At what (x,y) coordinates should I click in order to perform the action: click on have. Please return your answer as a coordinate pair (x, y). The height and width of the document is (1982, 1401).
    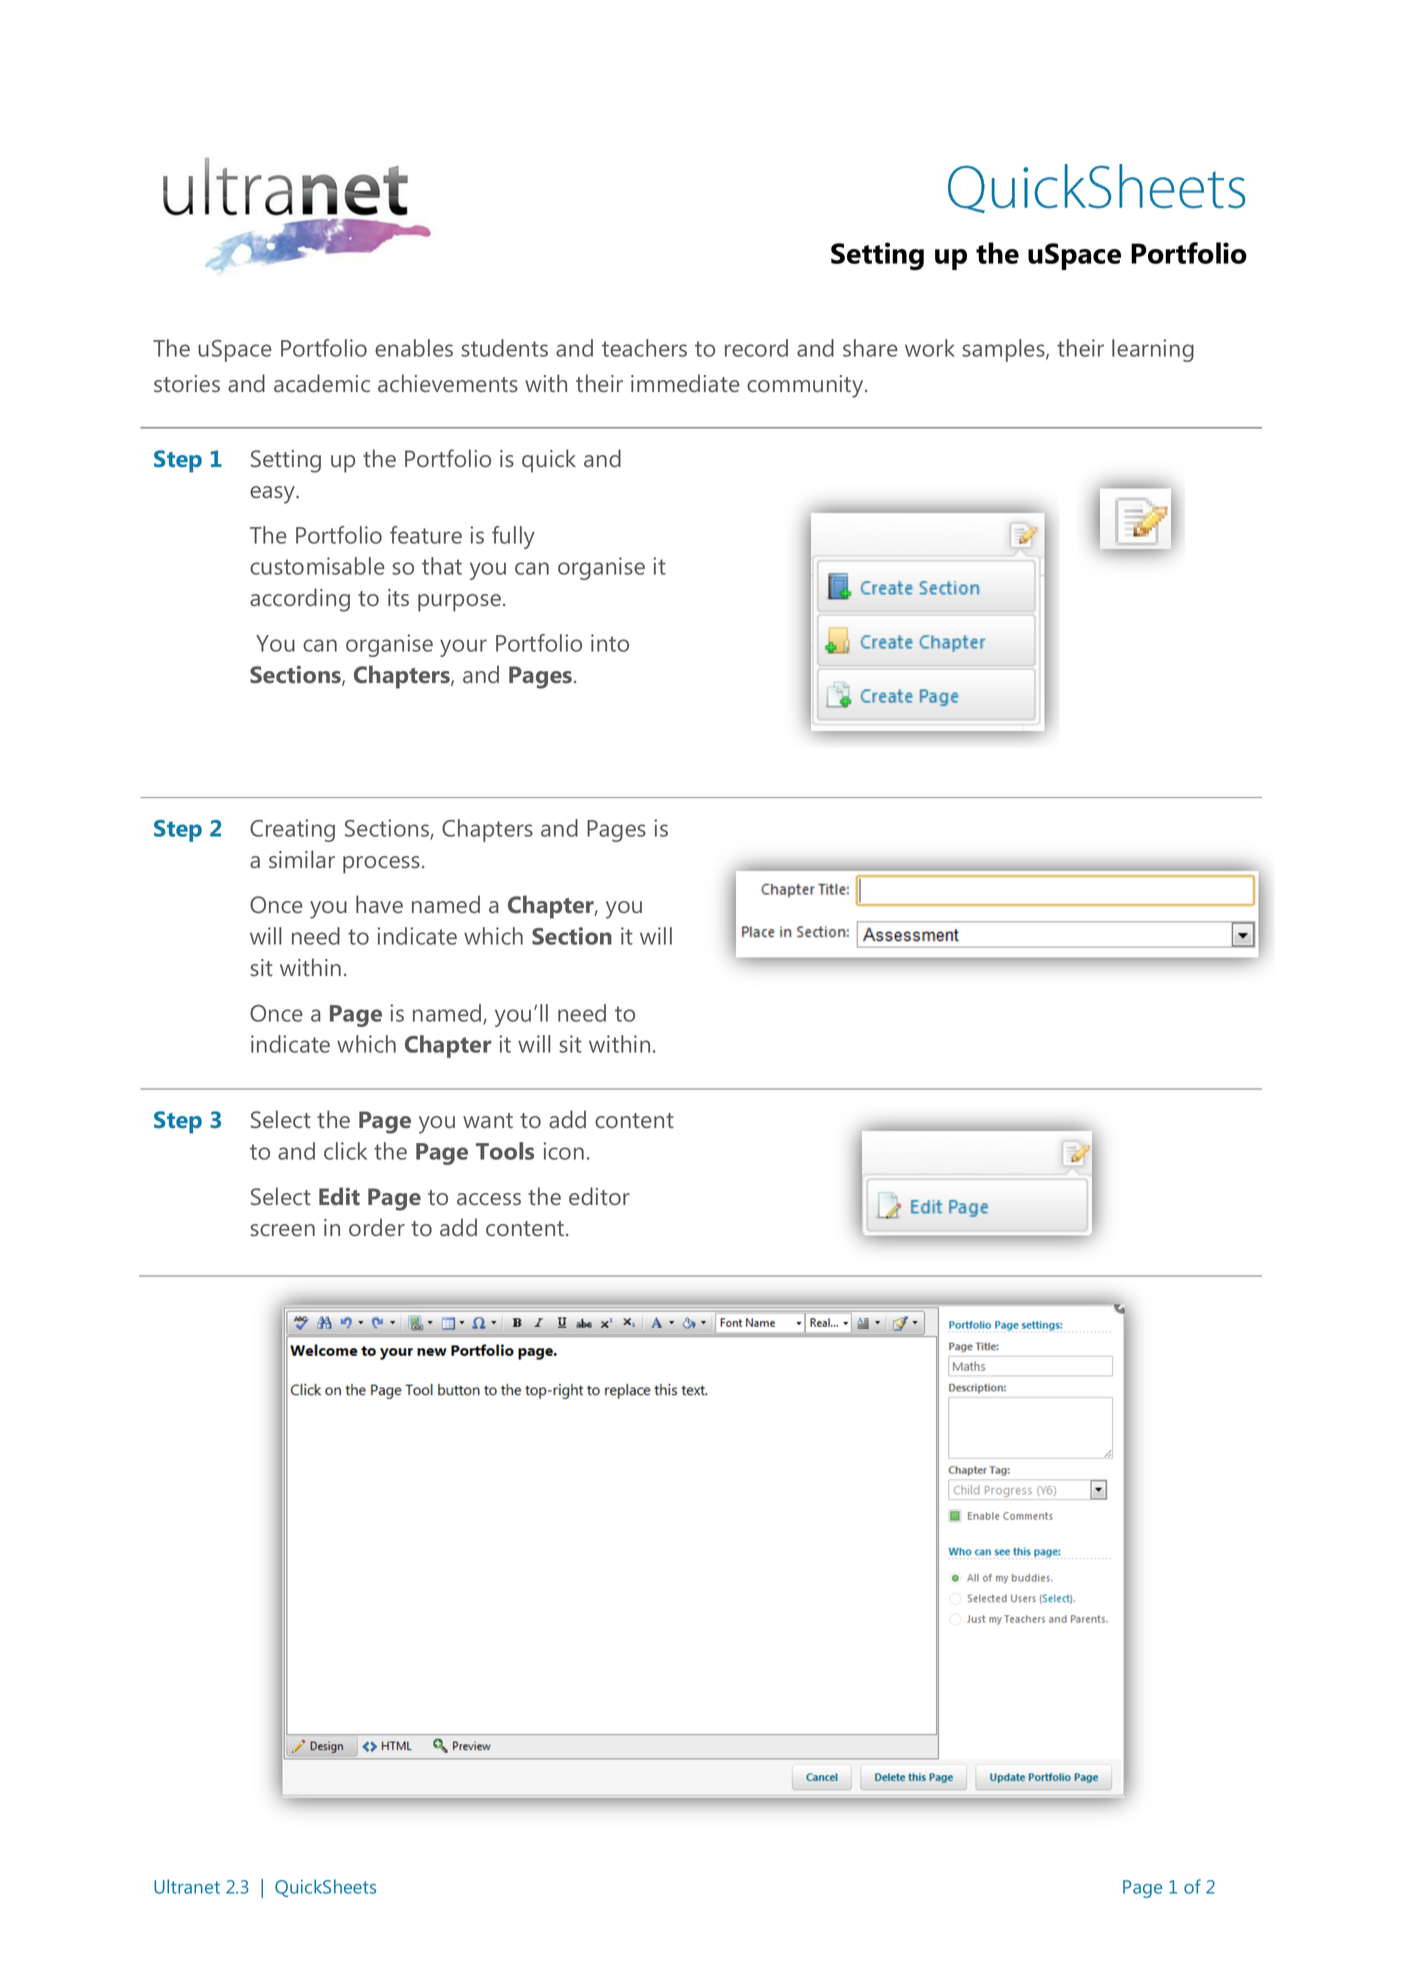
    Looking at the image, I should click on (379, 904).
